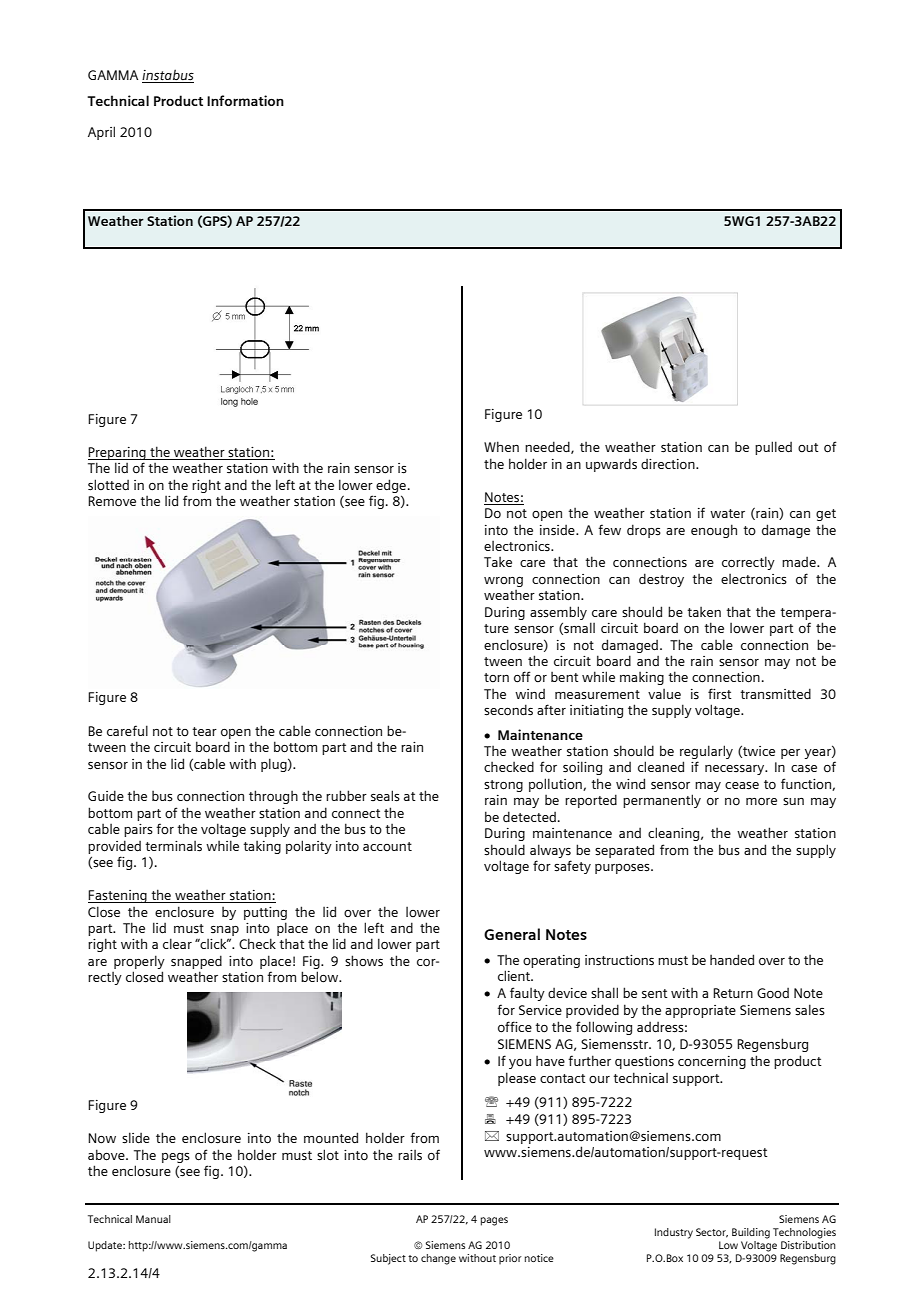 This page has width=924, height=1308. I want to click on clear, so click(177, 943).
